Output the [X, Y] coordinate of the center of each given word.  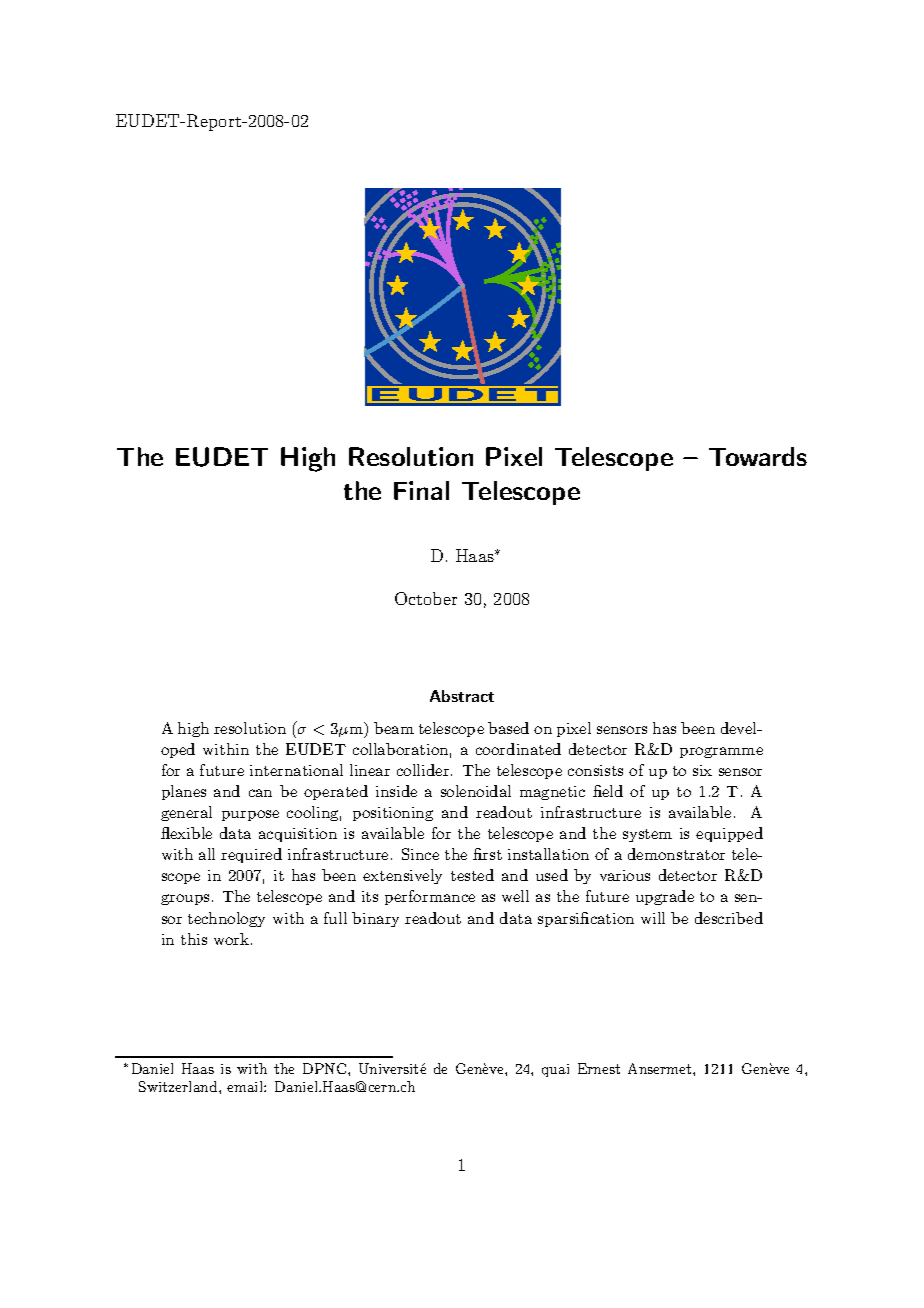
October [426, 598]
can [260, 793]
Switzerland [179, 1086]
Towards [758, 456]
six [702, 770]
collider [424, 770]
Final [421, 490]
